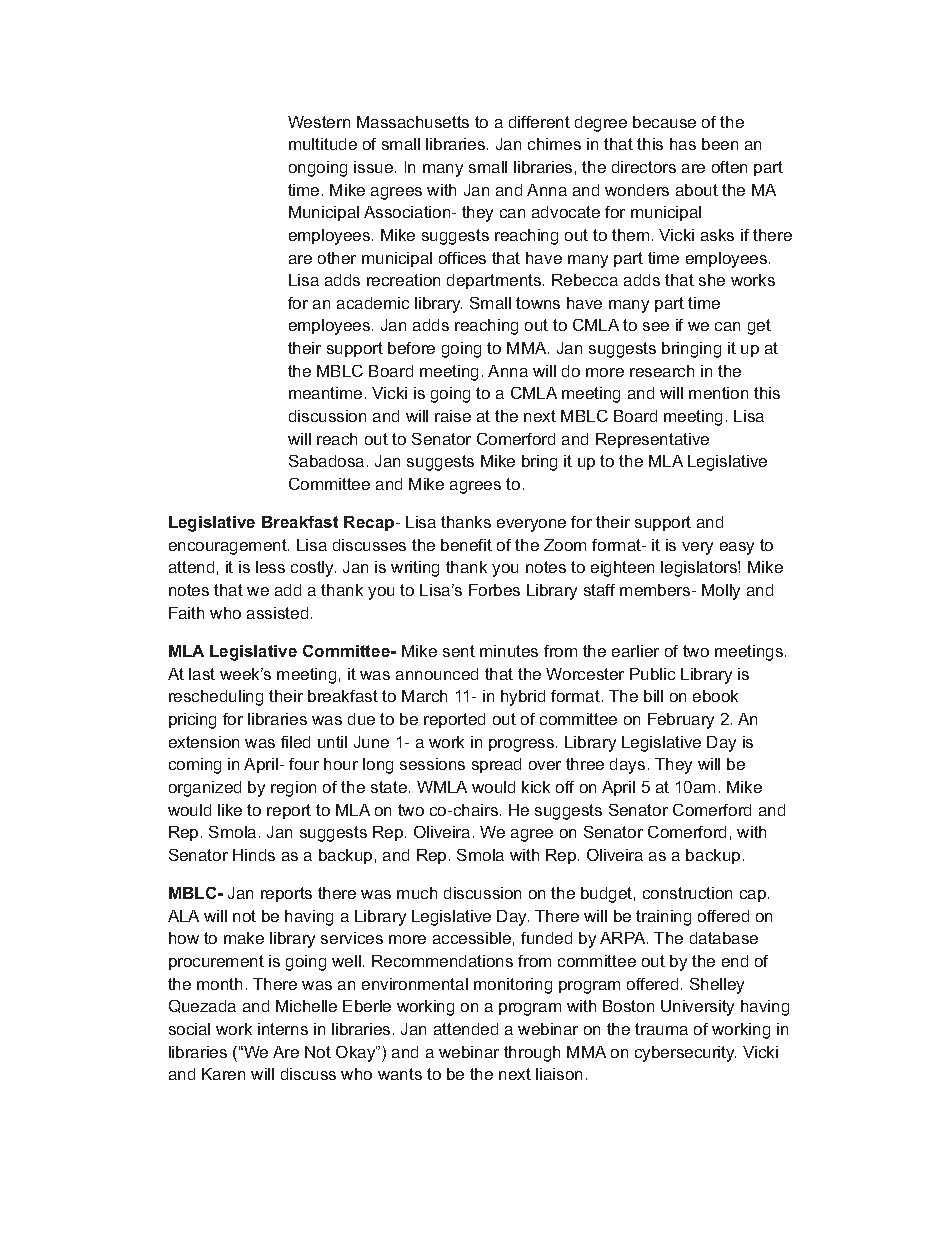 This document has width=952, height=1233. I want to click on February, so click(681, 721).
